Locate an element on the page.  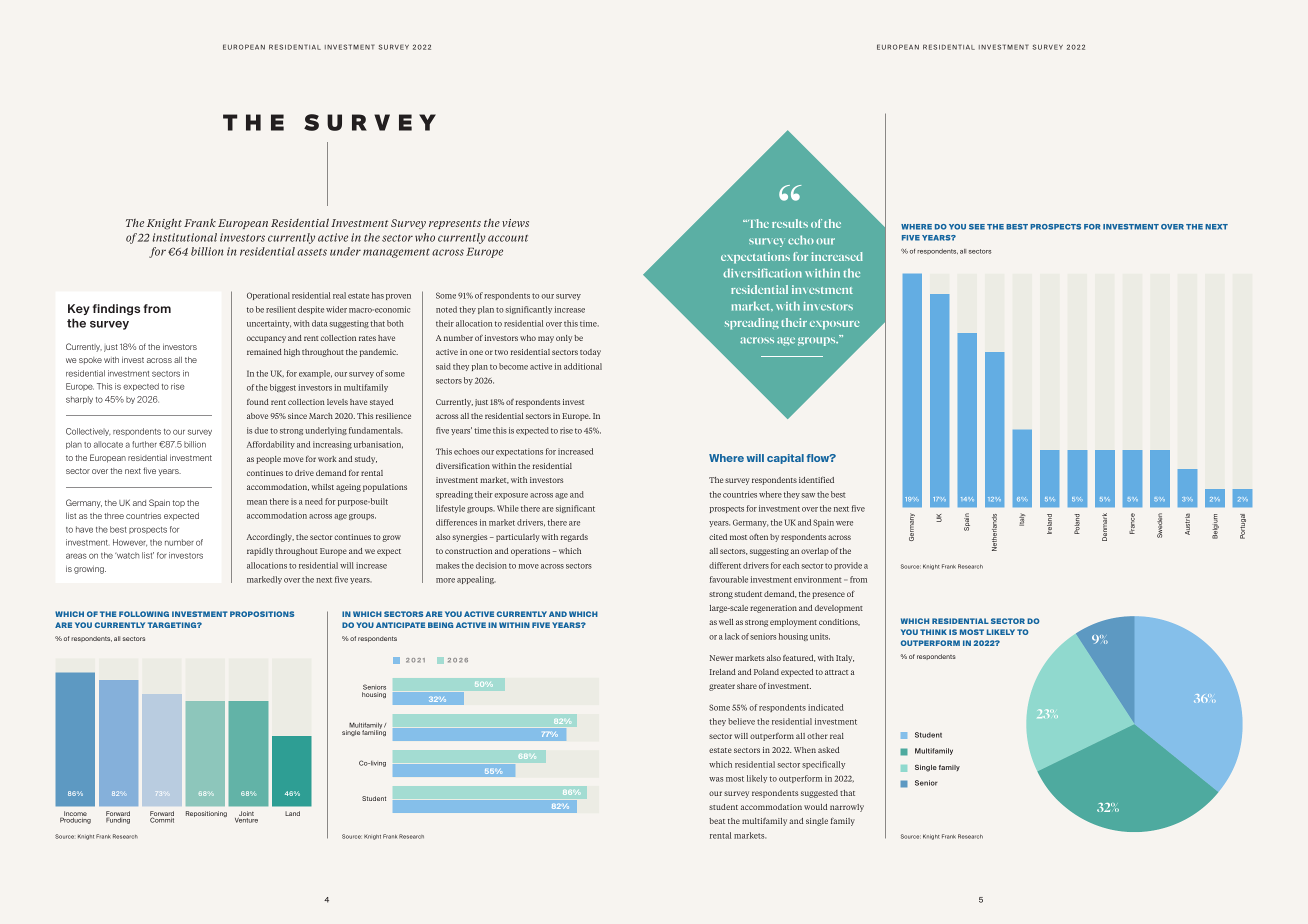
development is located at coordinates (839, 609).
